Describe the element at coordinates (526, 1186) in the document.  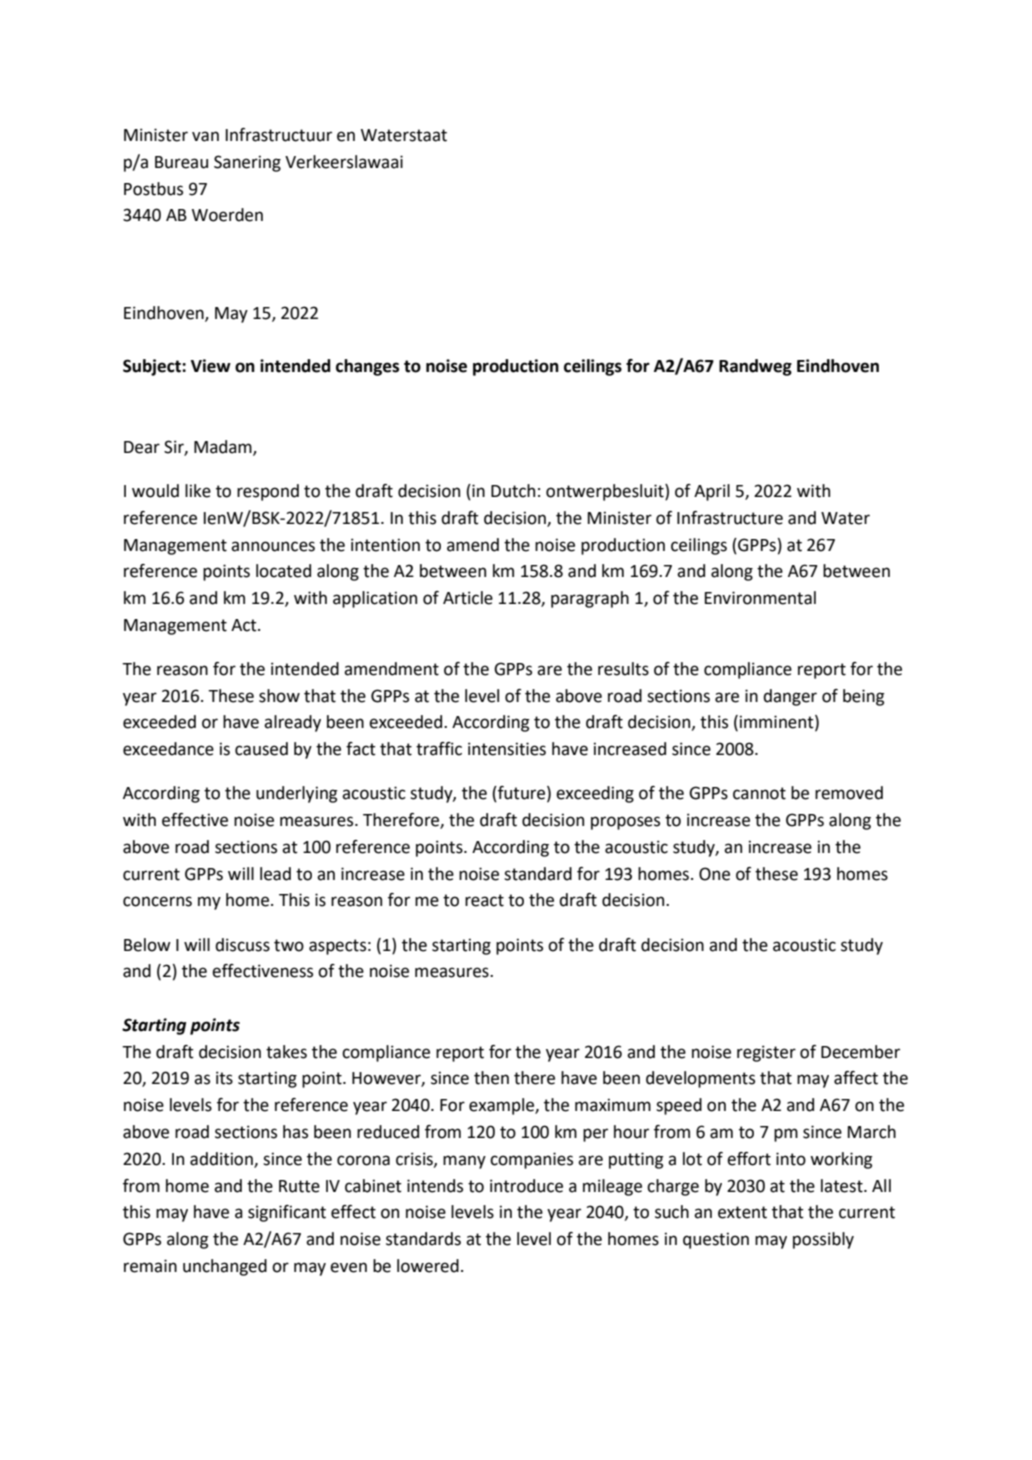
I see `introduce` at that location.
